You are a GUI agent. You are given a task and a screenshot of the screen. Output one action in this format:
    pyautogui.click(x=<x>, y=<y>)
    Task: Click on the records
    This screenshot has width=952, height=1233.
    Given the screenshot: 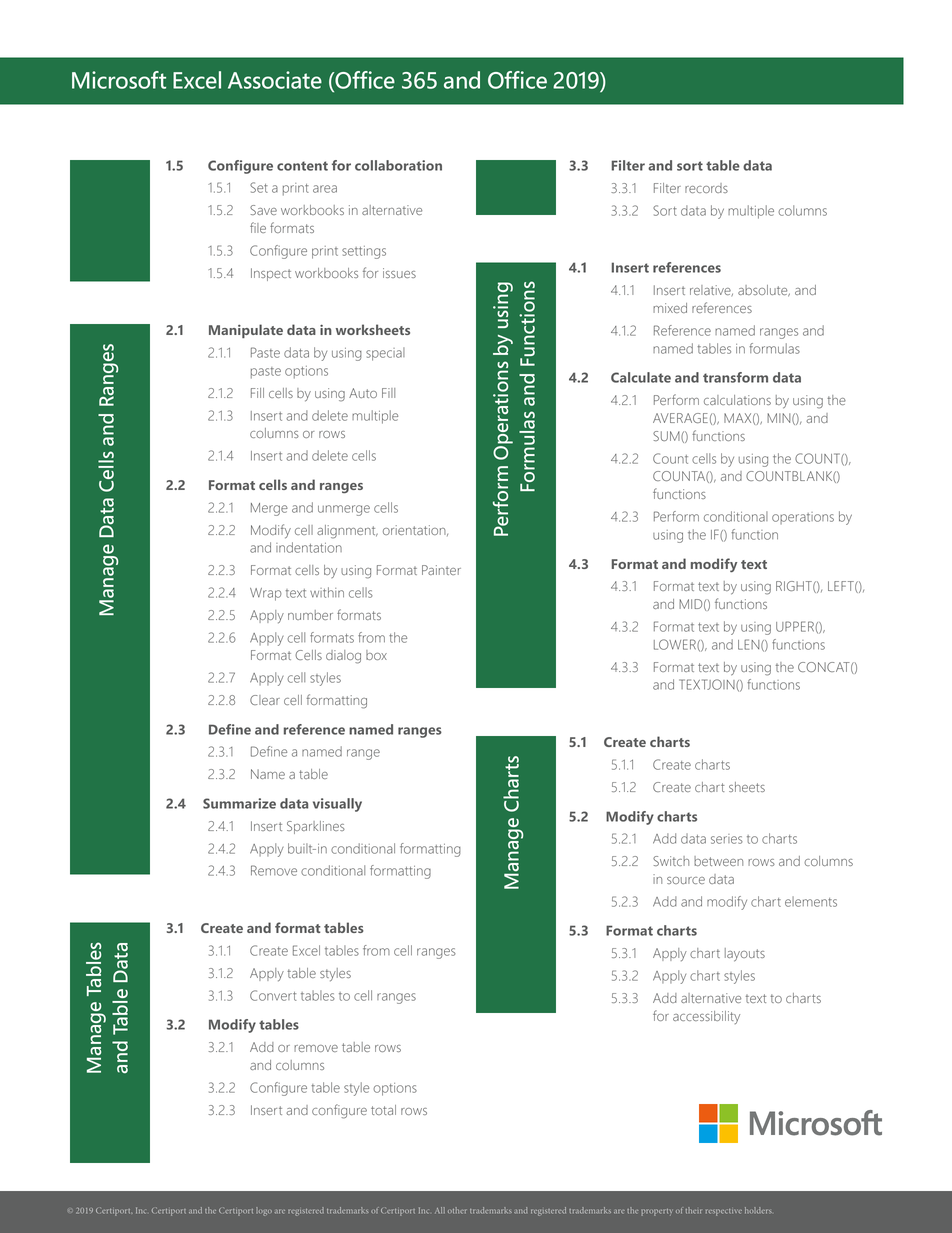 What is the action you would take?
    pyautogui.click(x=706, y=188)
